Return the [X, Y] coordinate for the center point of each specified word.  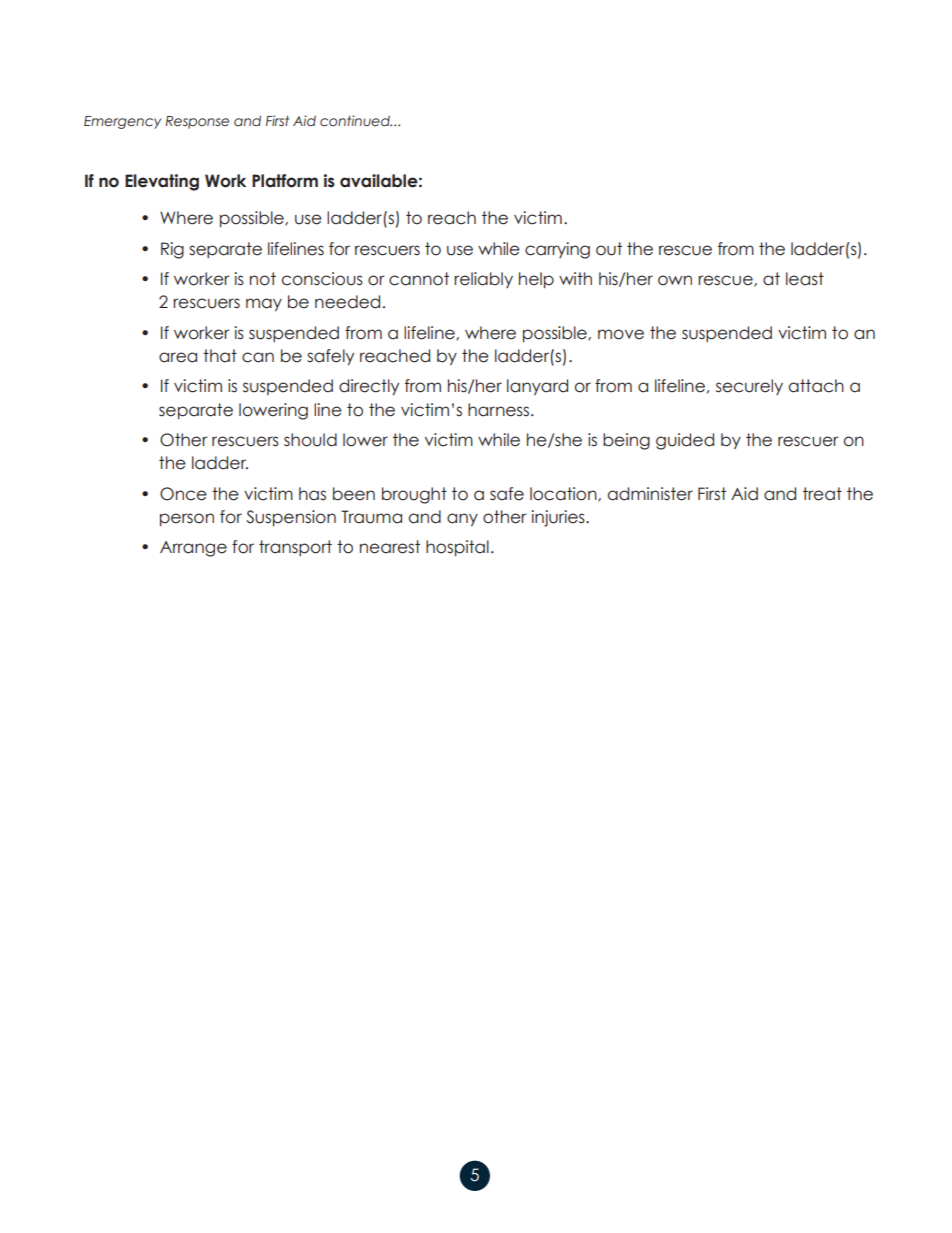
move [621, 334]
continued [356, 121]
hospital [457, 548]
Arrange [193, 549]
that [220, 356]
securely [749, 387]
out [609, 249]
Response [197, 122]
